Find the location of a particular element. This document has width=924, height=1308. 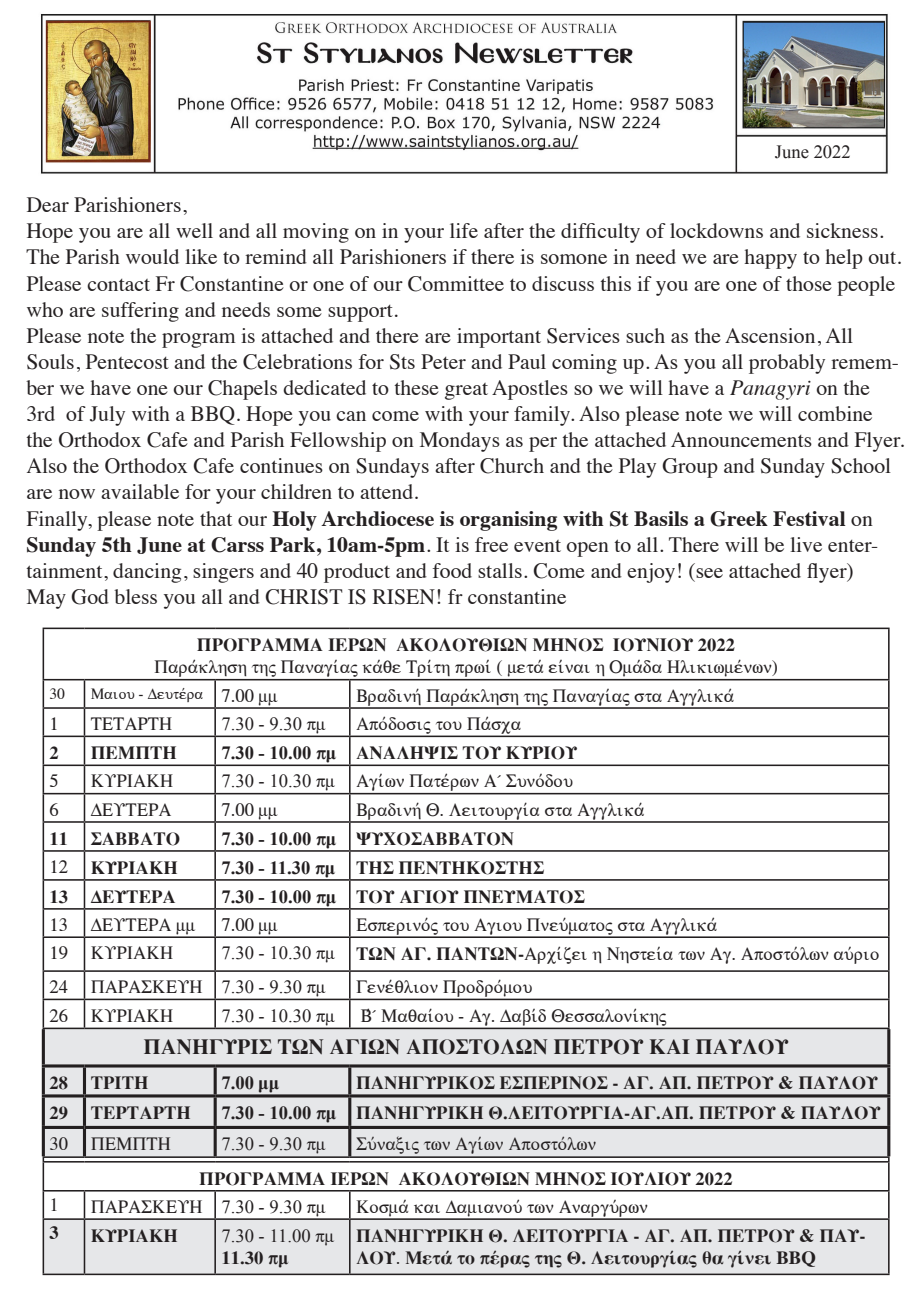

Ascension is located at coordinates (770, 335).
